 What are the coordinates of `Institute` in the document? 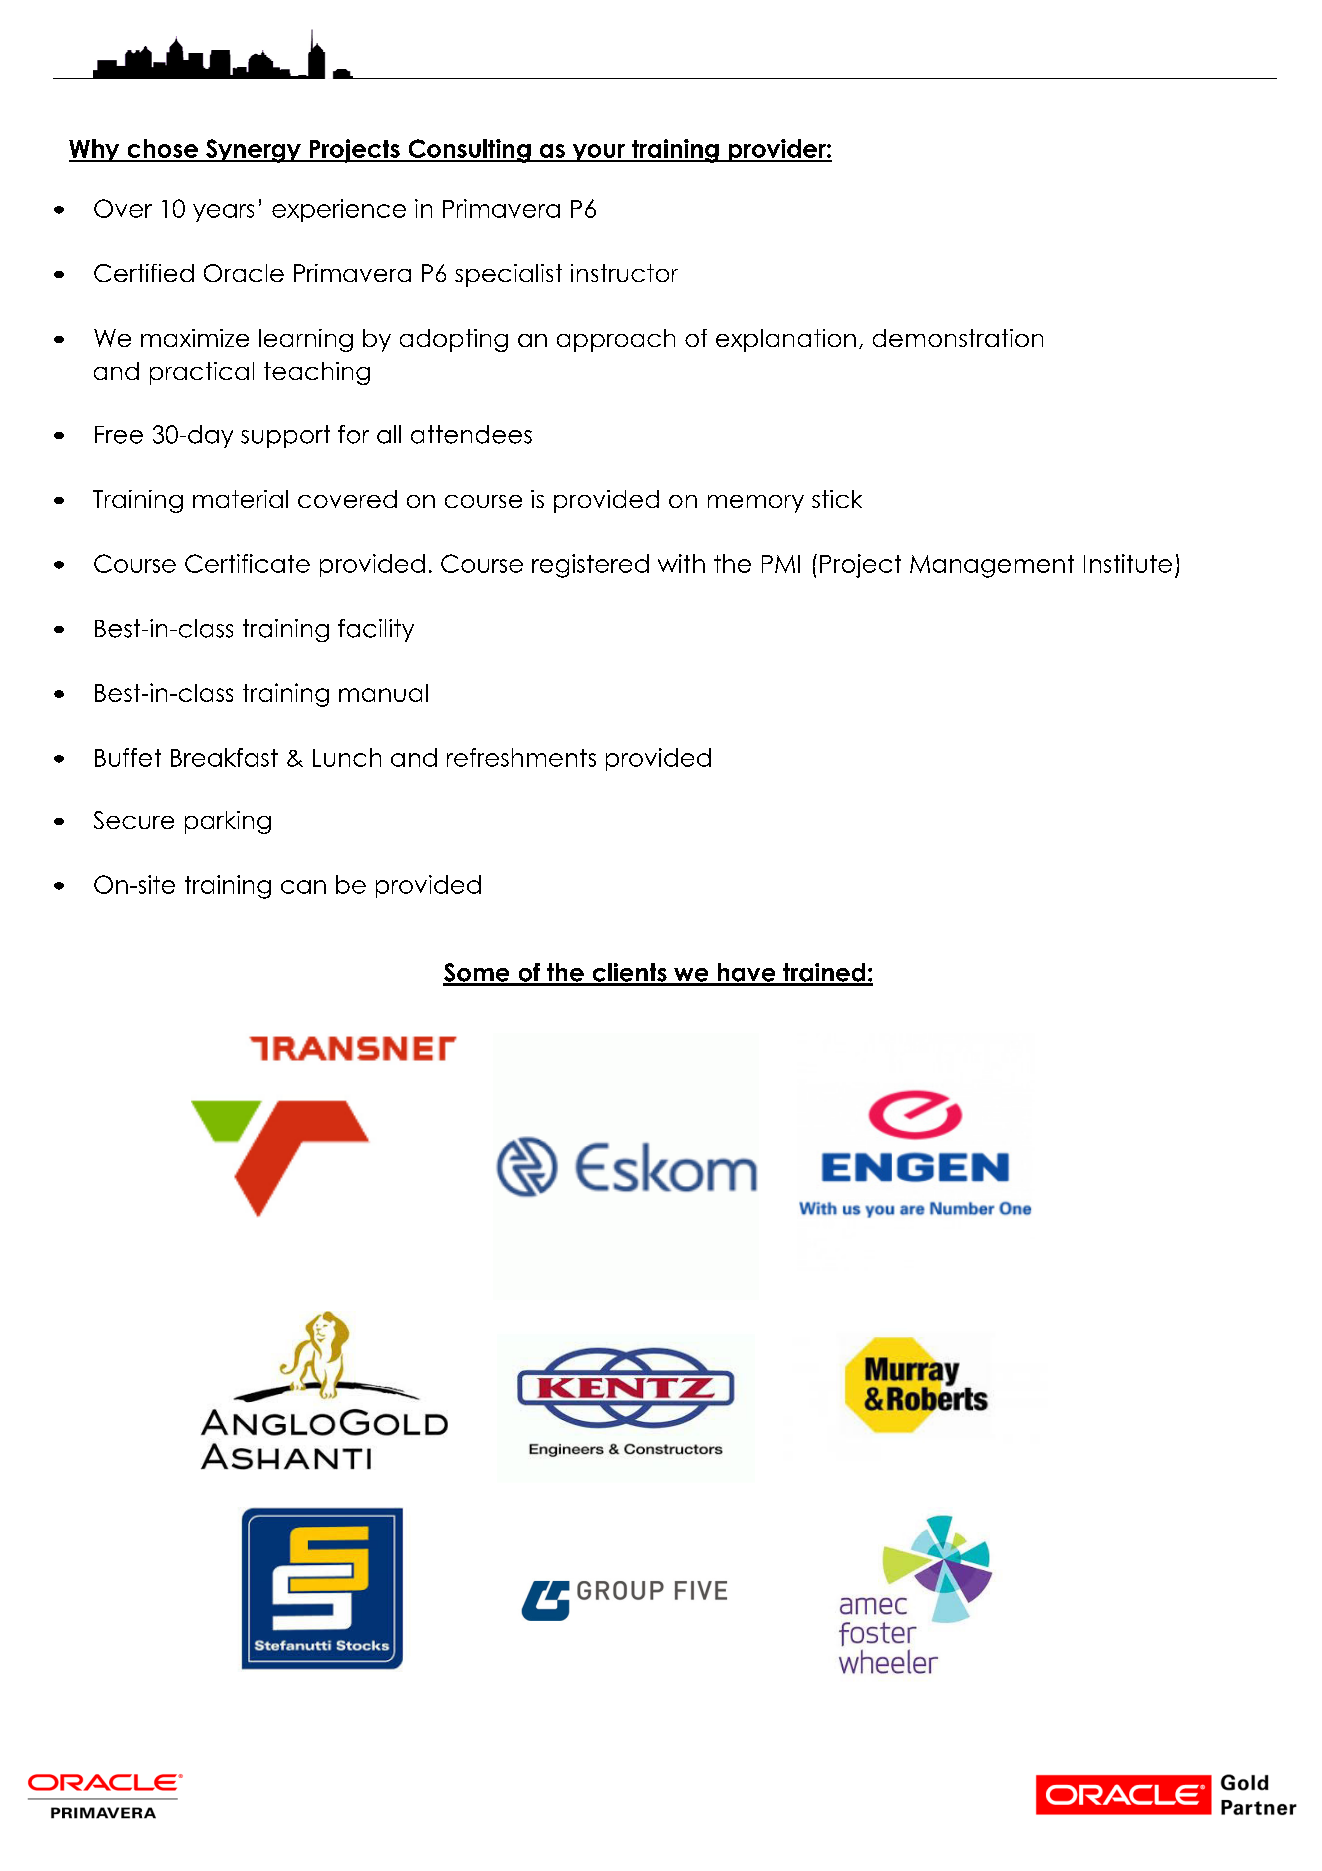 It's located at (1128, 563).
